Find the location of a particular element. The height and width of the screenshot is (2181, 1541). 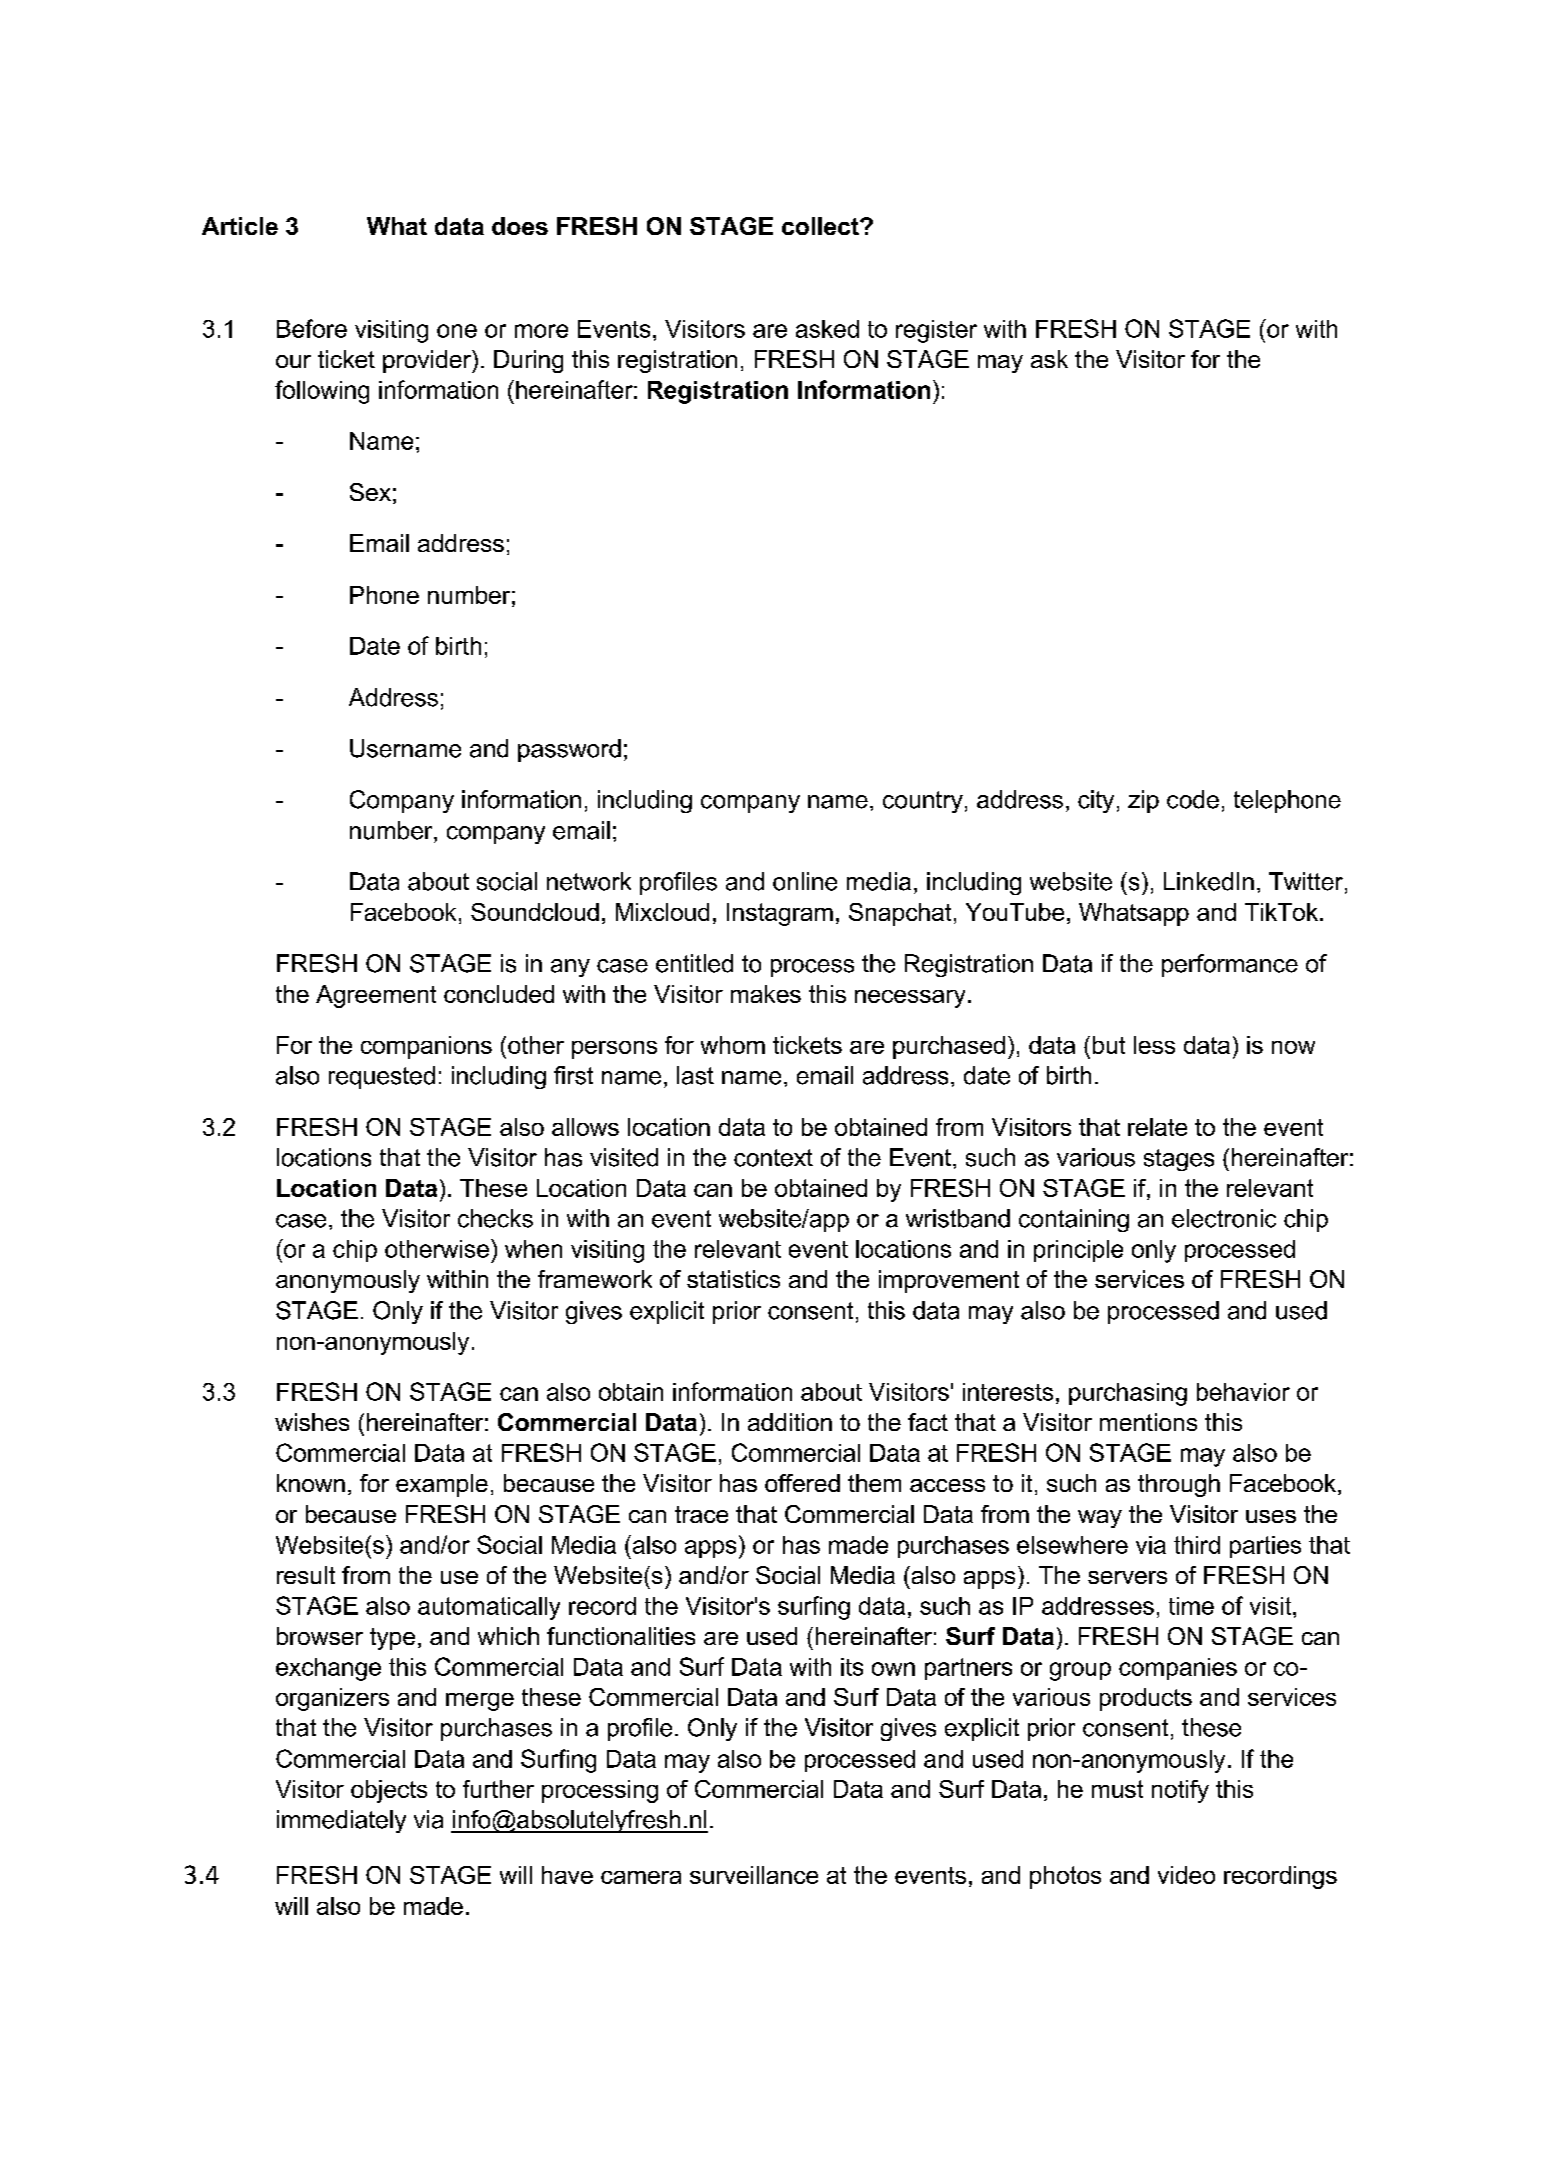

register is located at coordinates (936, 331).
